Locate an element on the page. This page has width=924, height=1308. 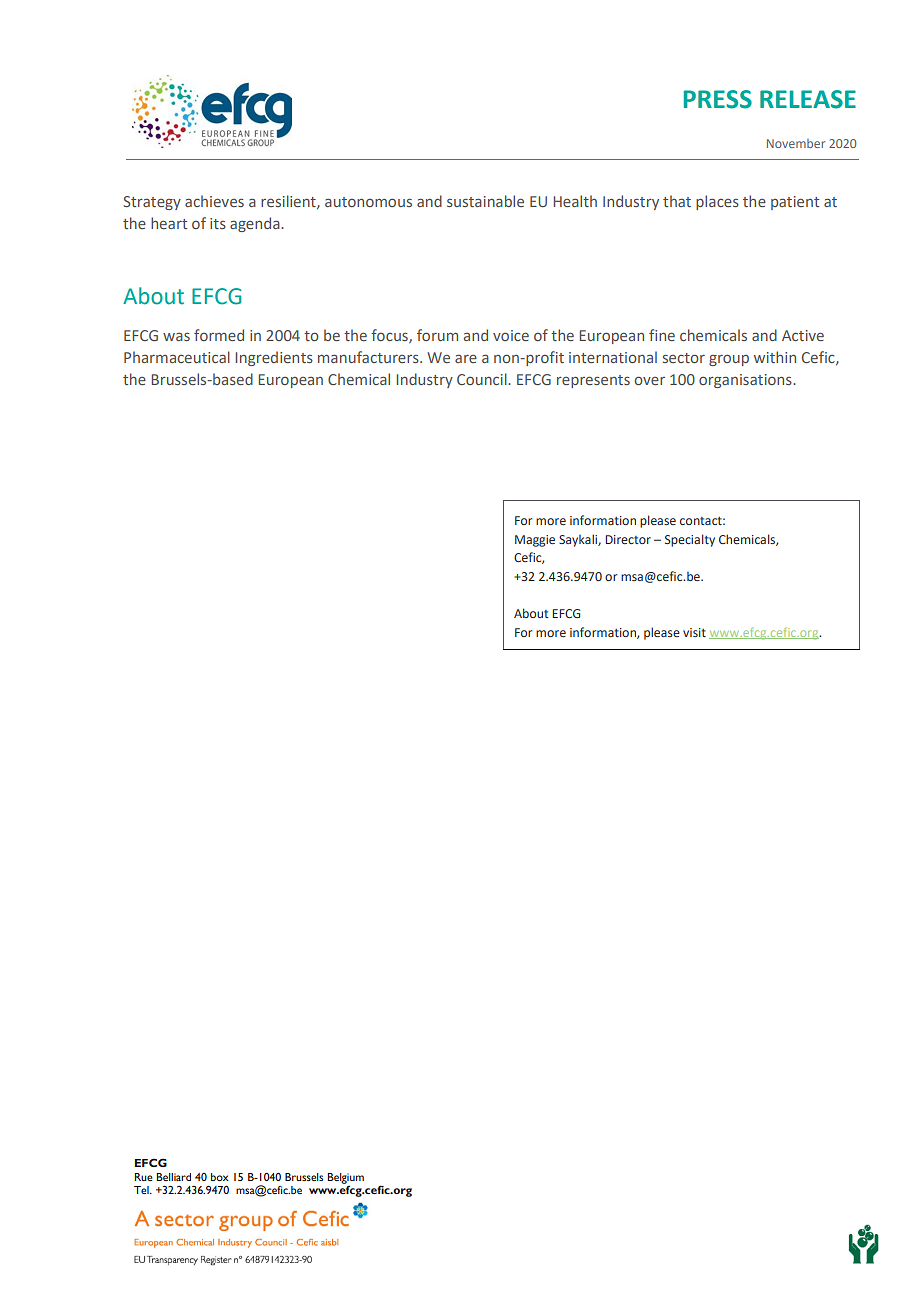
Belliard is located at coordinates (173, 1177).
